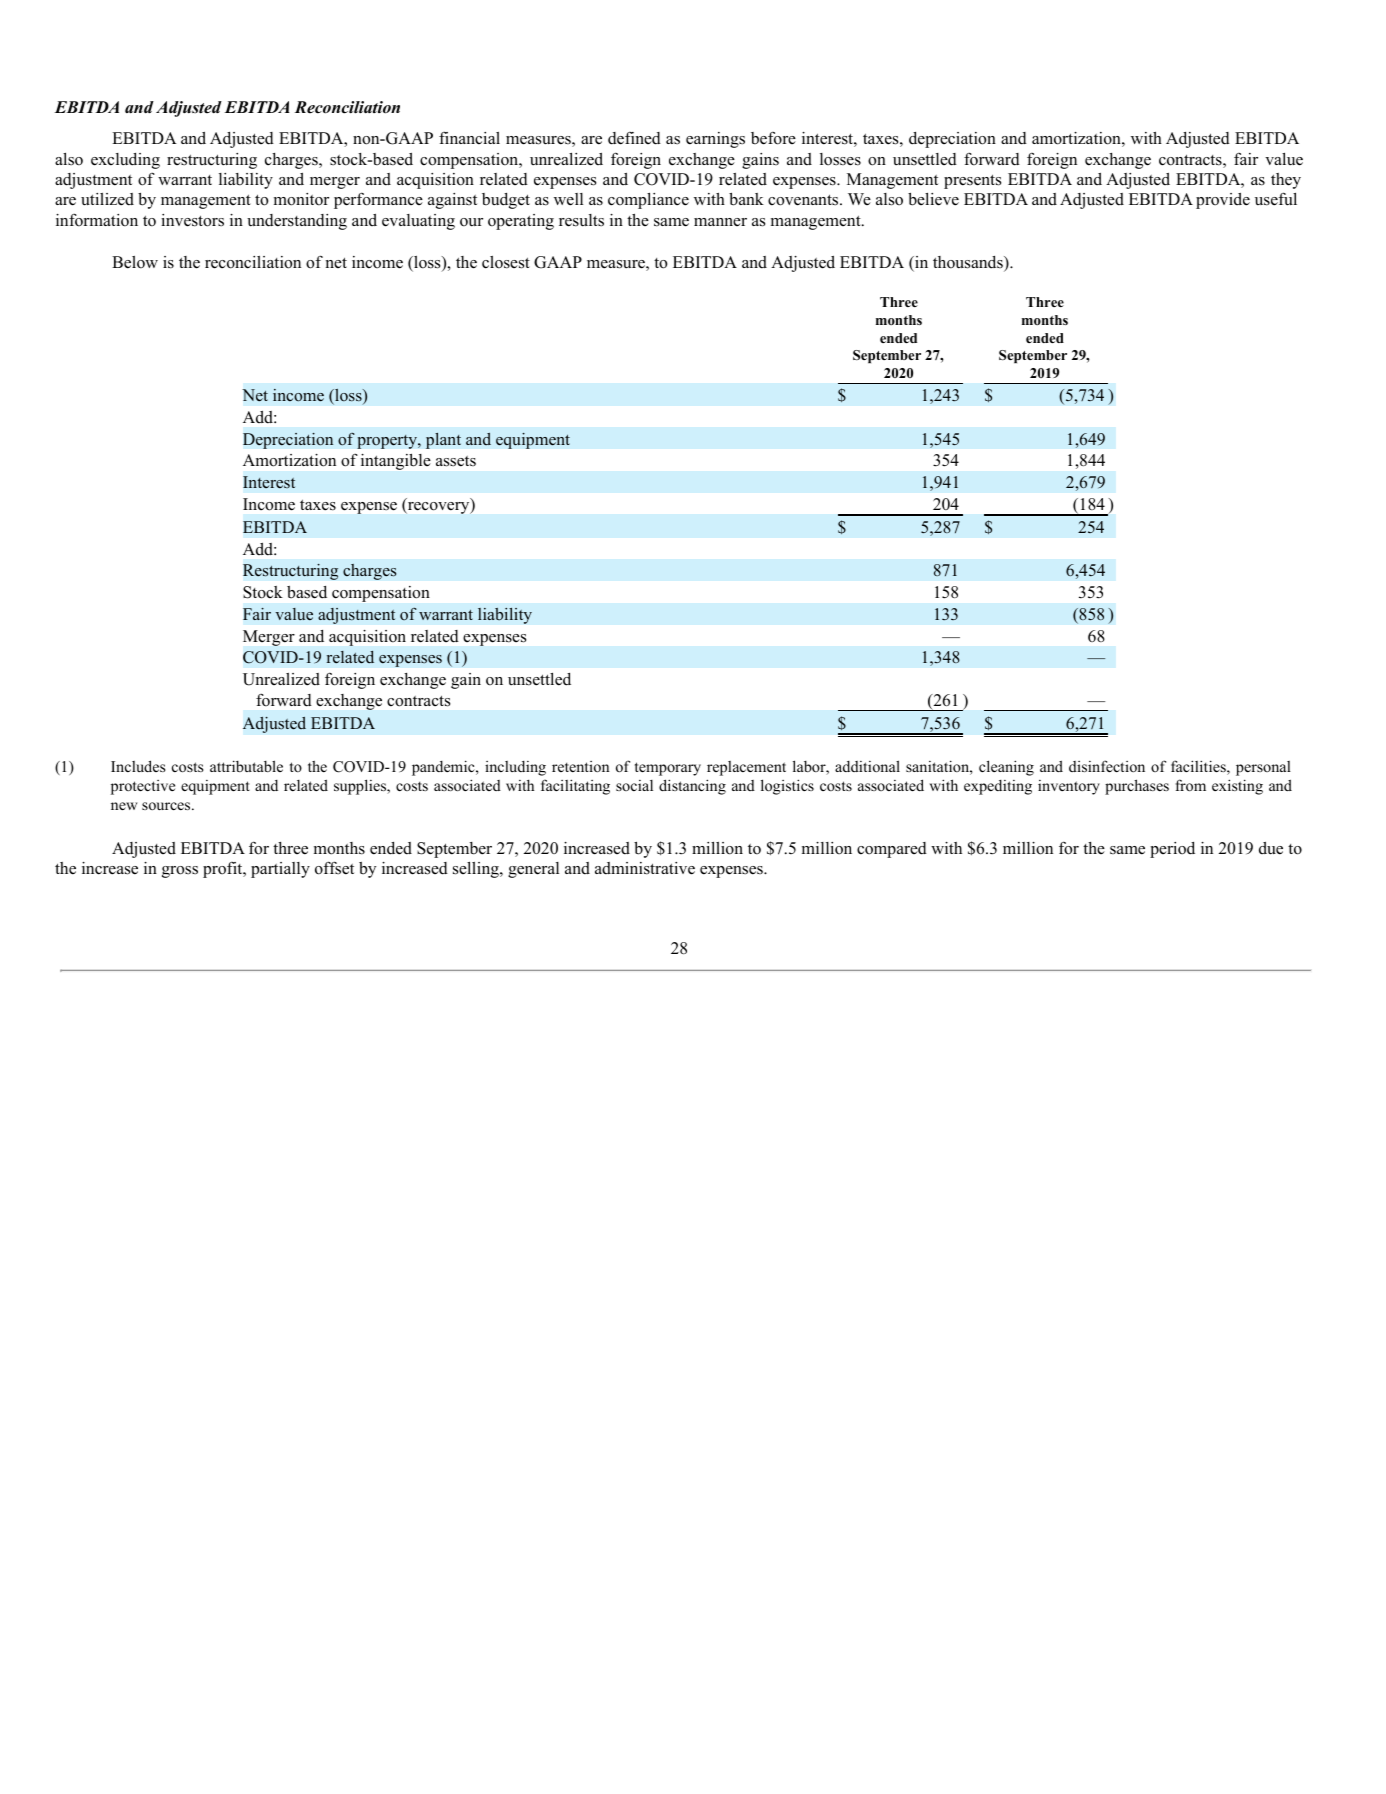 This image has height=1794, width=1386. I want to click on plant, so click(443, 440).
